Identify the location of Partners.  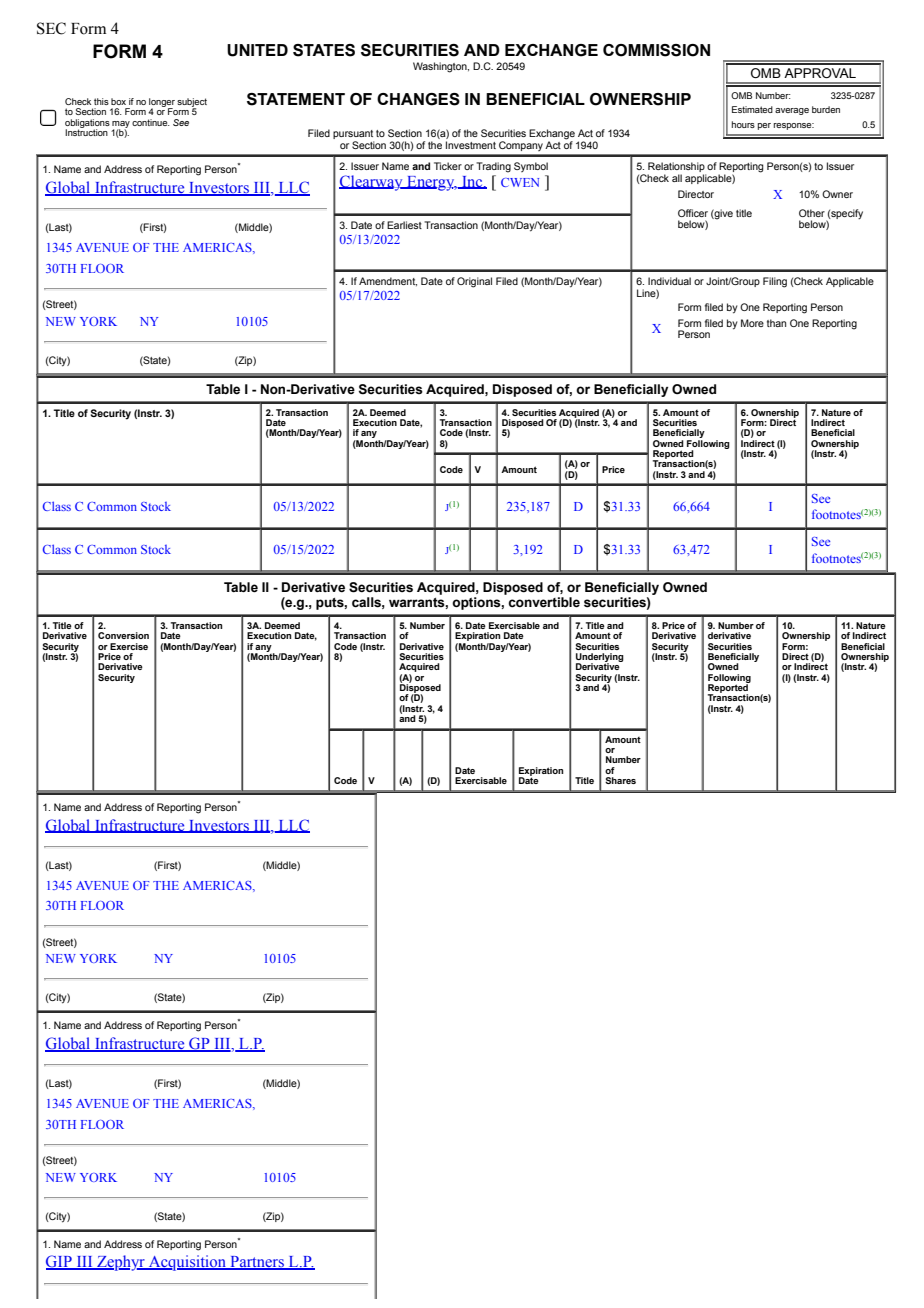
(257, 1263).
